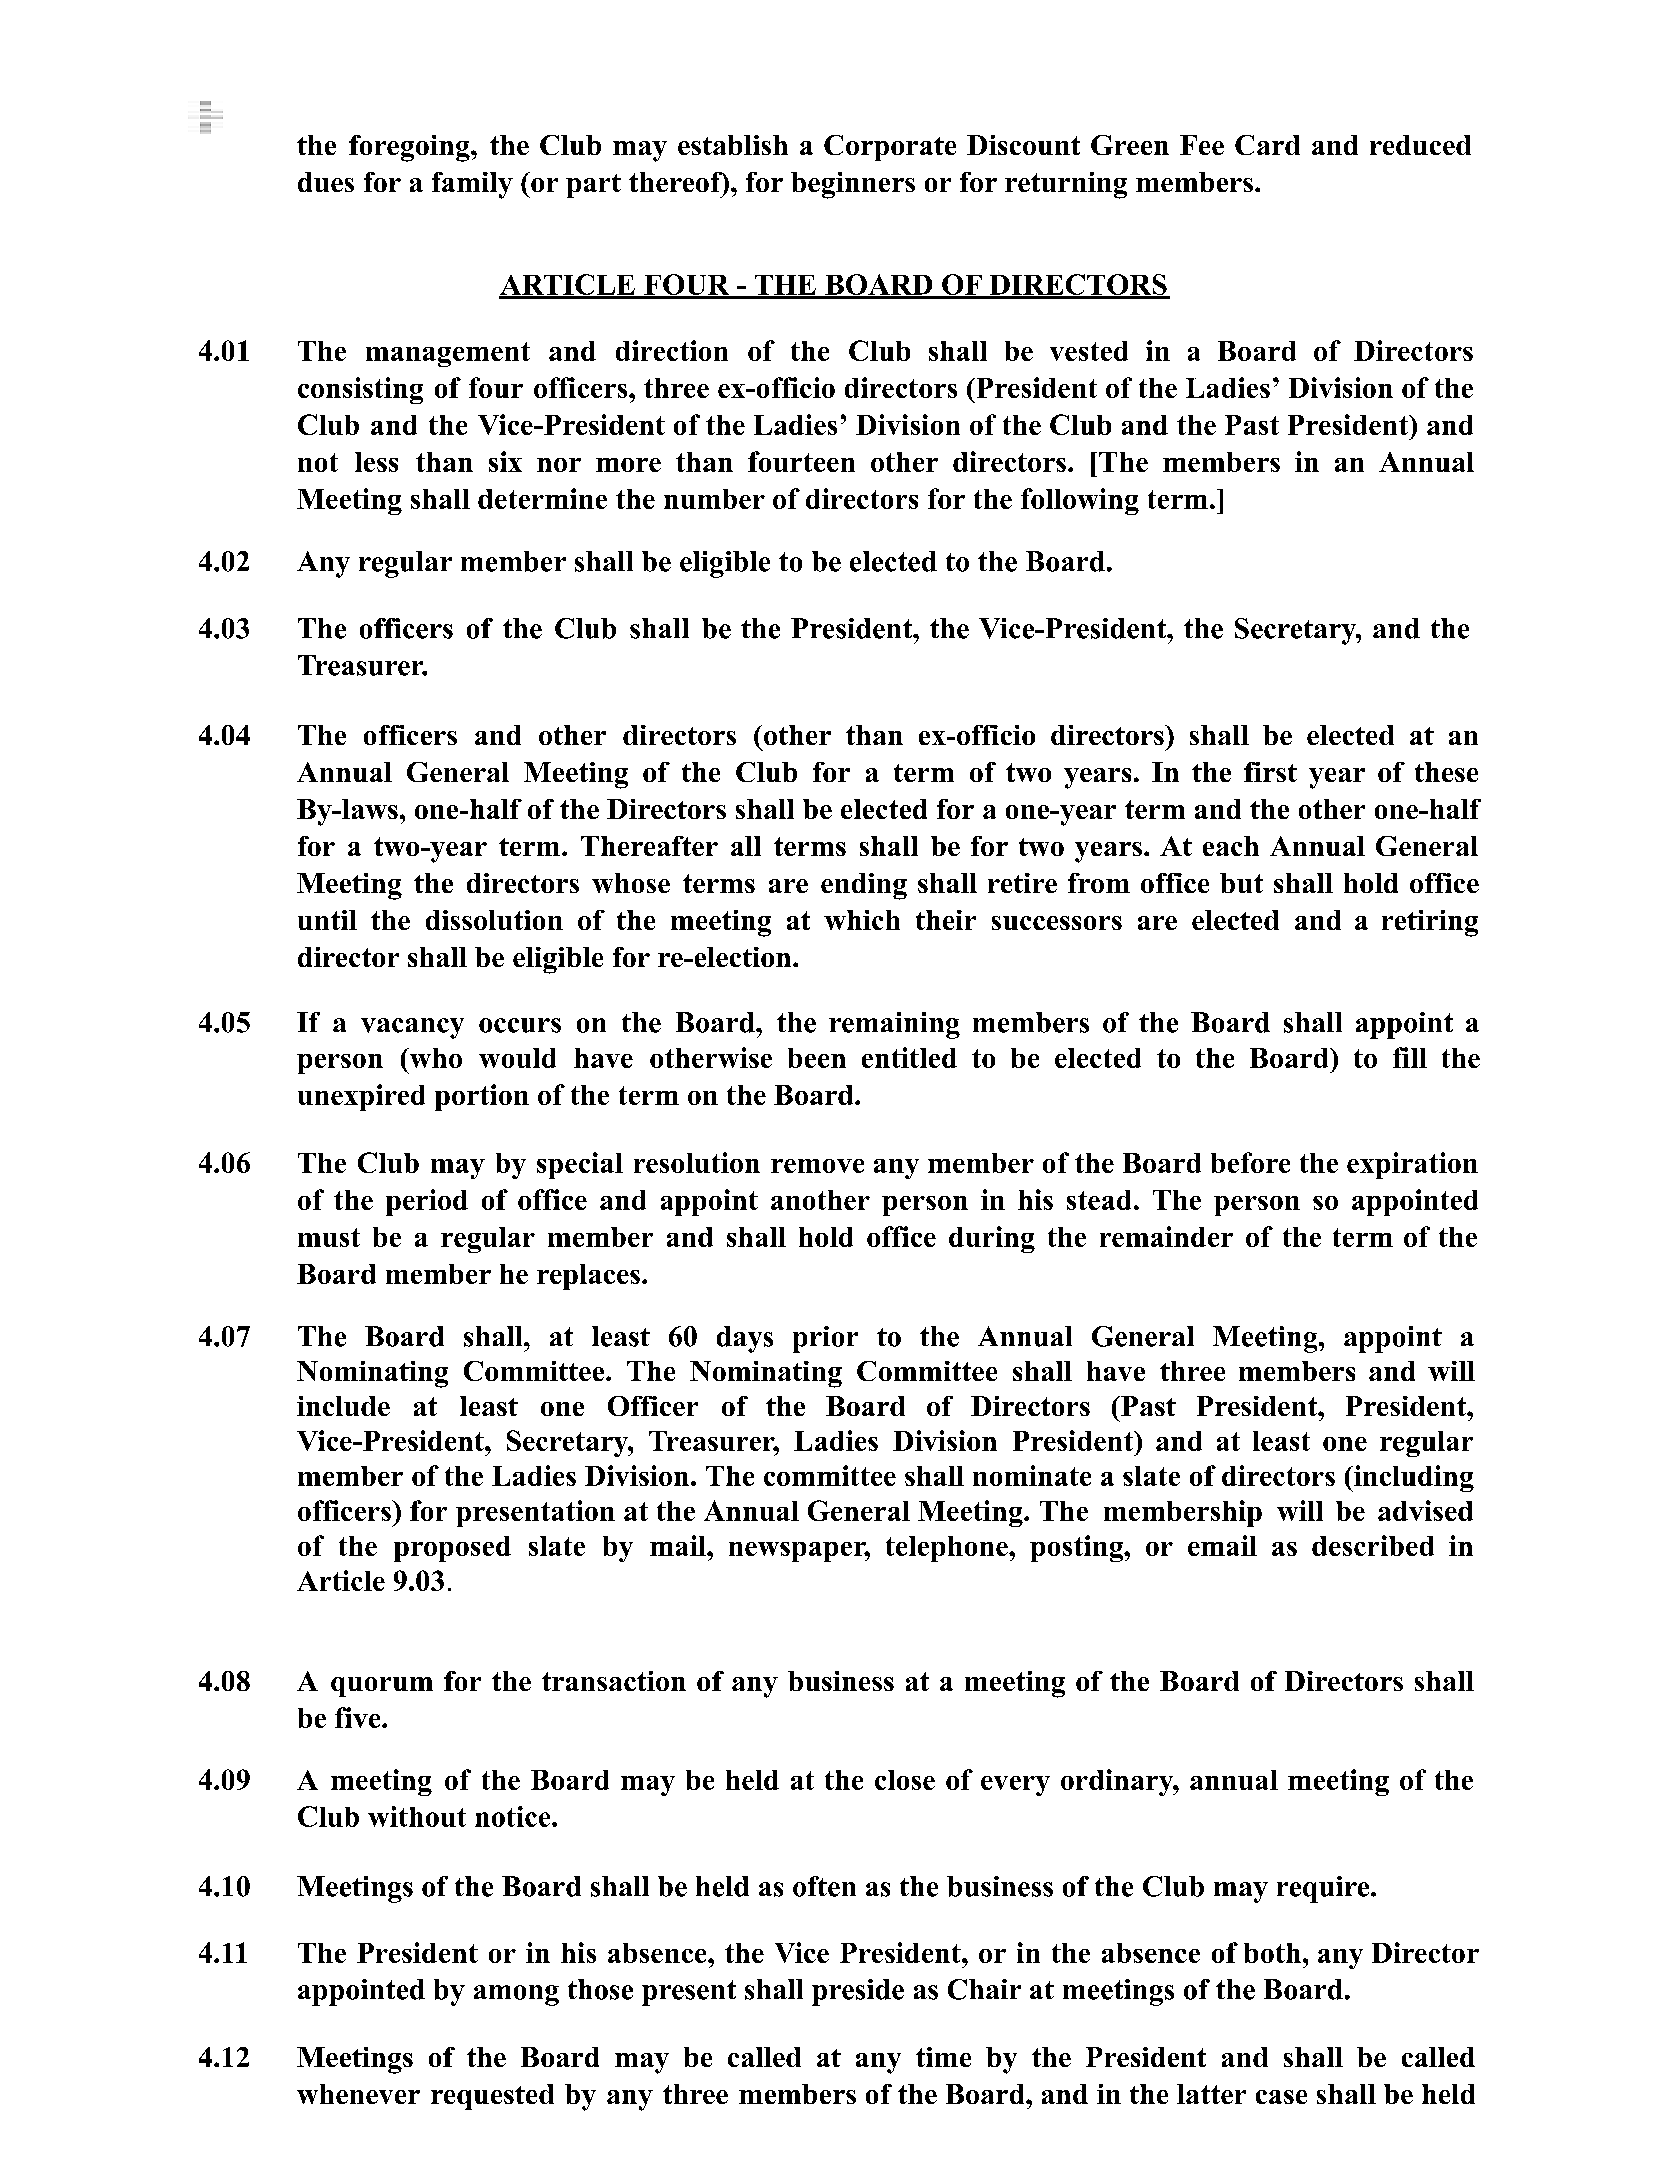 The height and width of the document is (2171, 1677). I want to click on requested, so click(492, 2097).
